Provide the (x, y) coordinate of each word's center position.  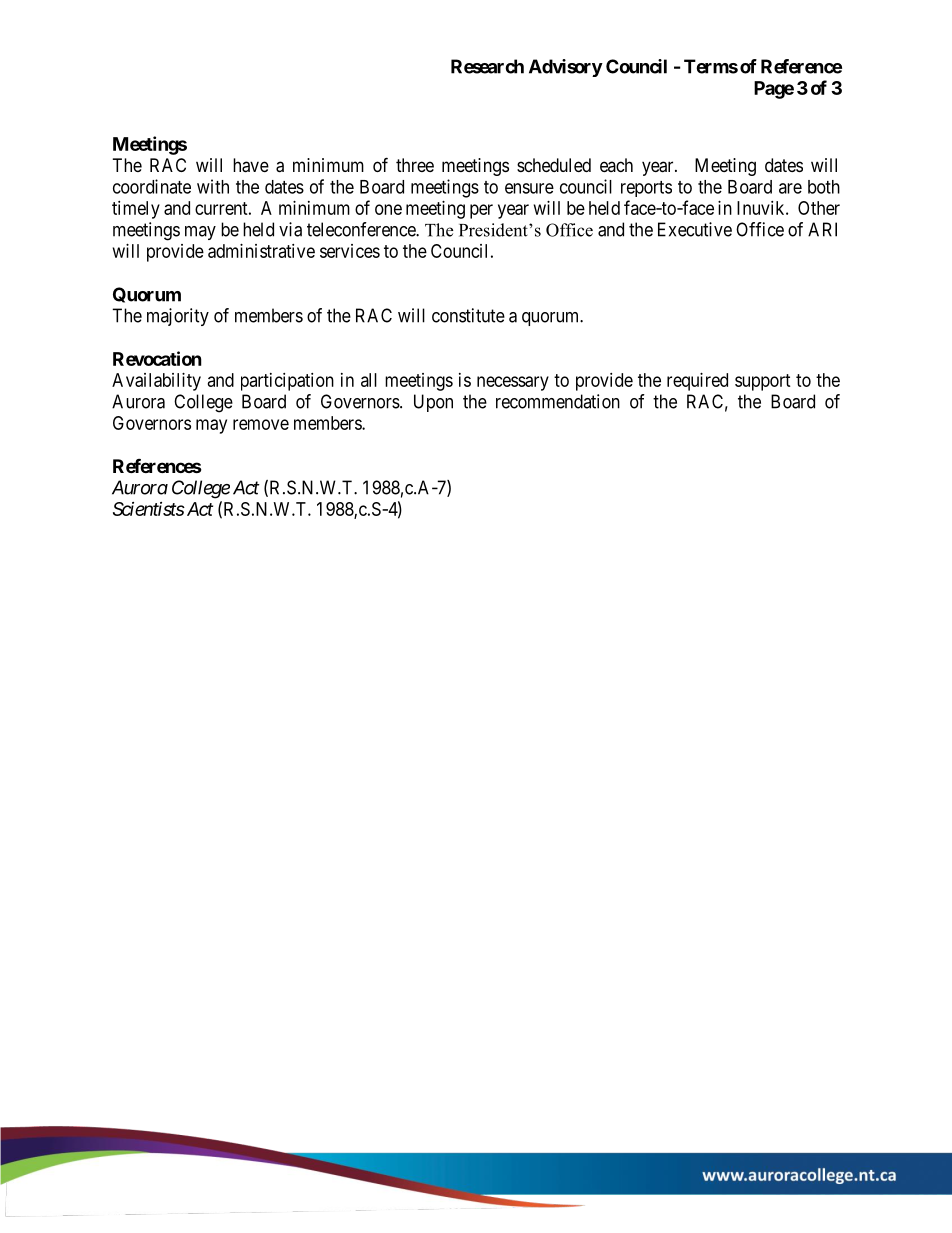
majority (178, 317)
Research (487, 66)
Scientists (149, 509)
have (251, 165)
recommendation (558, 401)
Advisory (566, 68)
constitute (468, 315)
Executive (695, 229)
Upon (433, 403)
